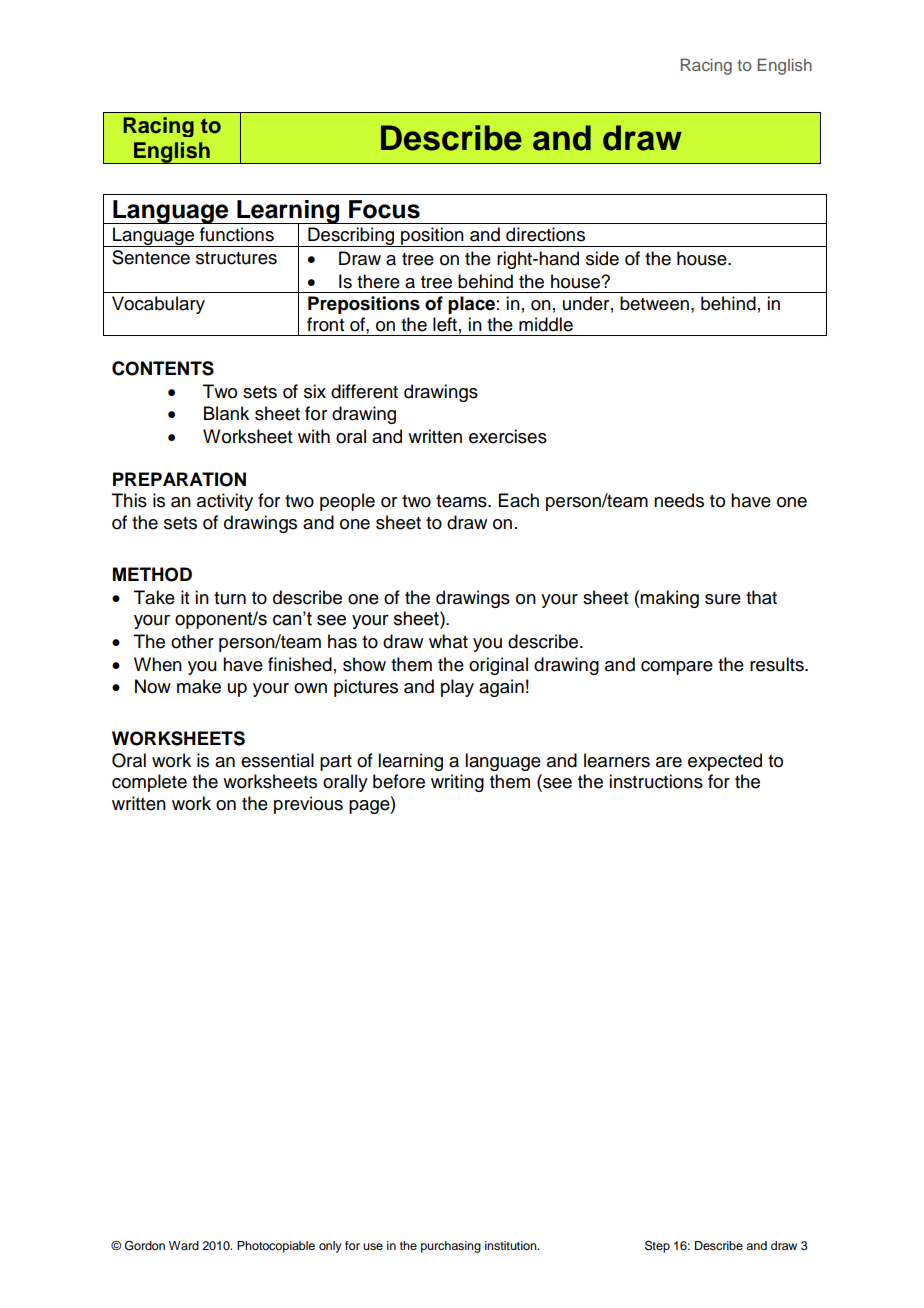 The width and height of the screenshot is (924, 1308). What do you see at coordinates (230, 598) in the screenshot?
I see `turn` at bounding box center [230, 598].
